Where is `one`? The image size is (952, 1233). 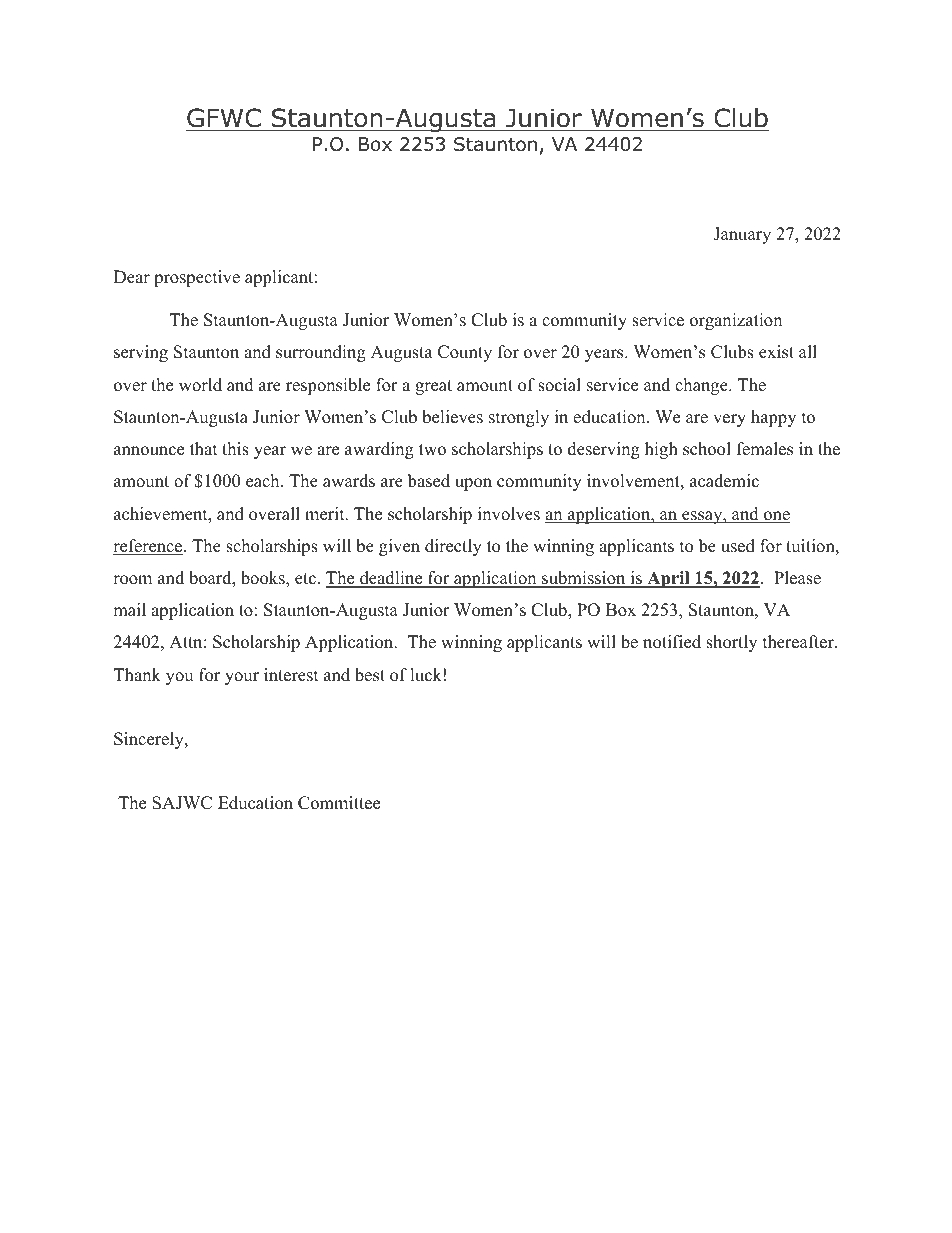
one is located at coordinates (776, 517).
